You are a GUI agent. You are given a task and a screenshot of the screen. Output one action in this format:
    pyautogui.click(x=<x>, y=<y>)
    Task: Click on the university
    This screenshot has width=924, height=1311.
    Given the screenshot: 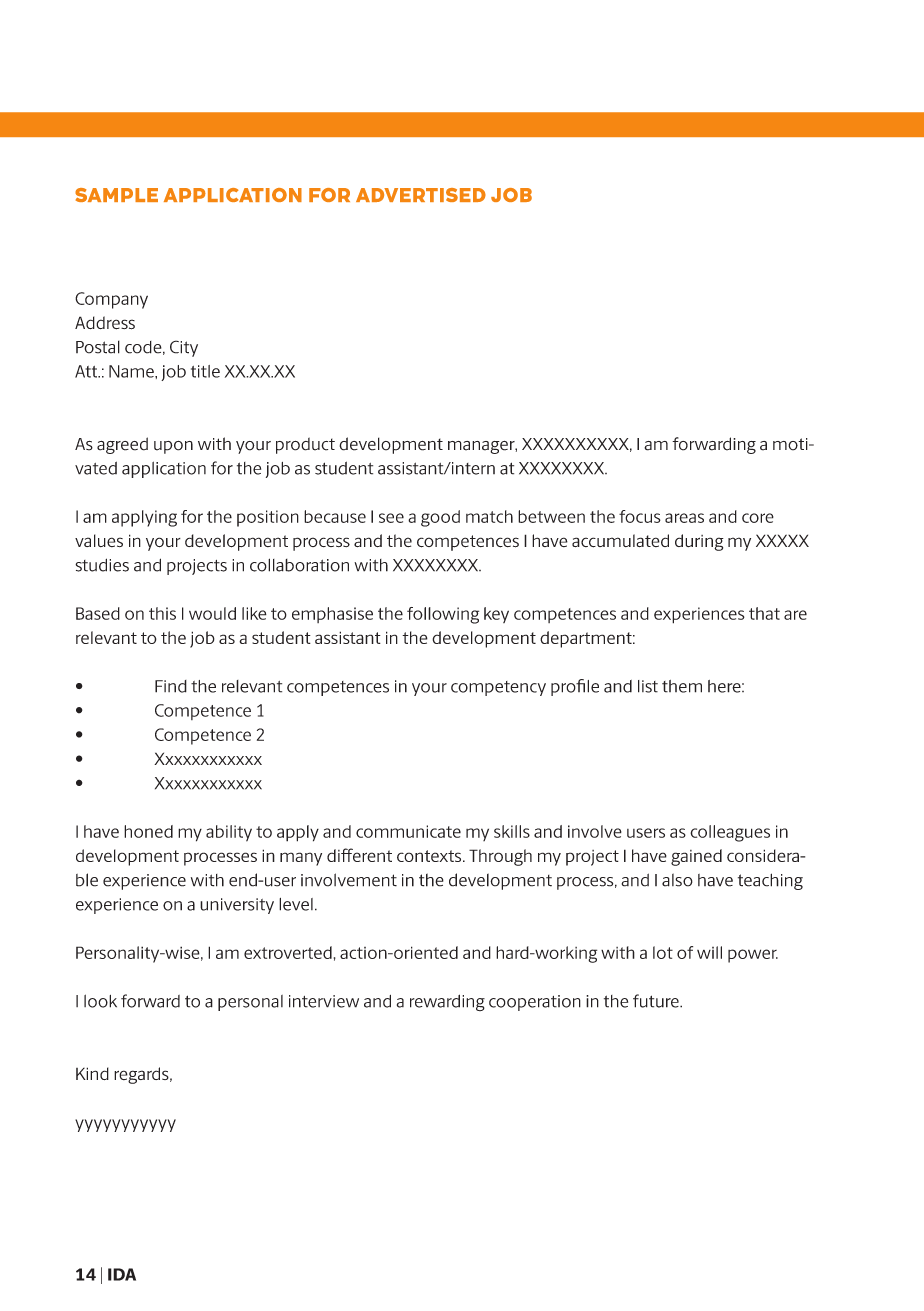 What is the action you would take?
    pyautogui.click(x=237, y=906)
